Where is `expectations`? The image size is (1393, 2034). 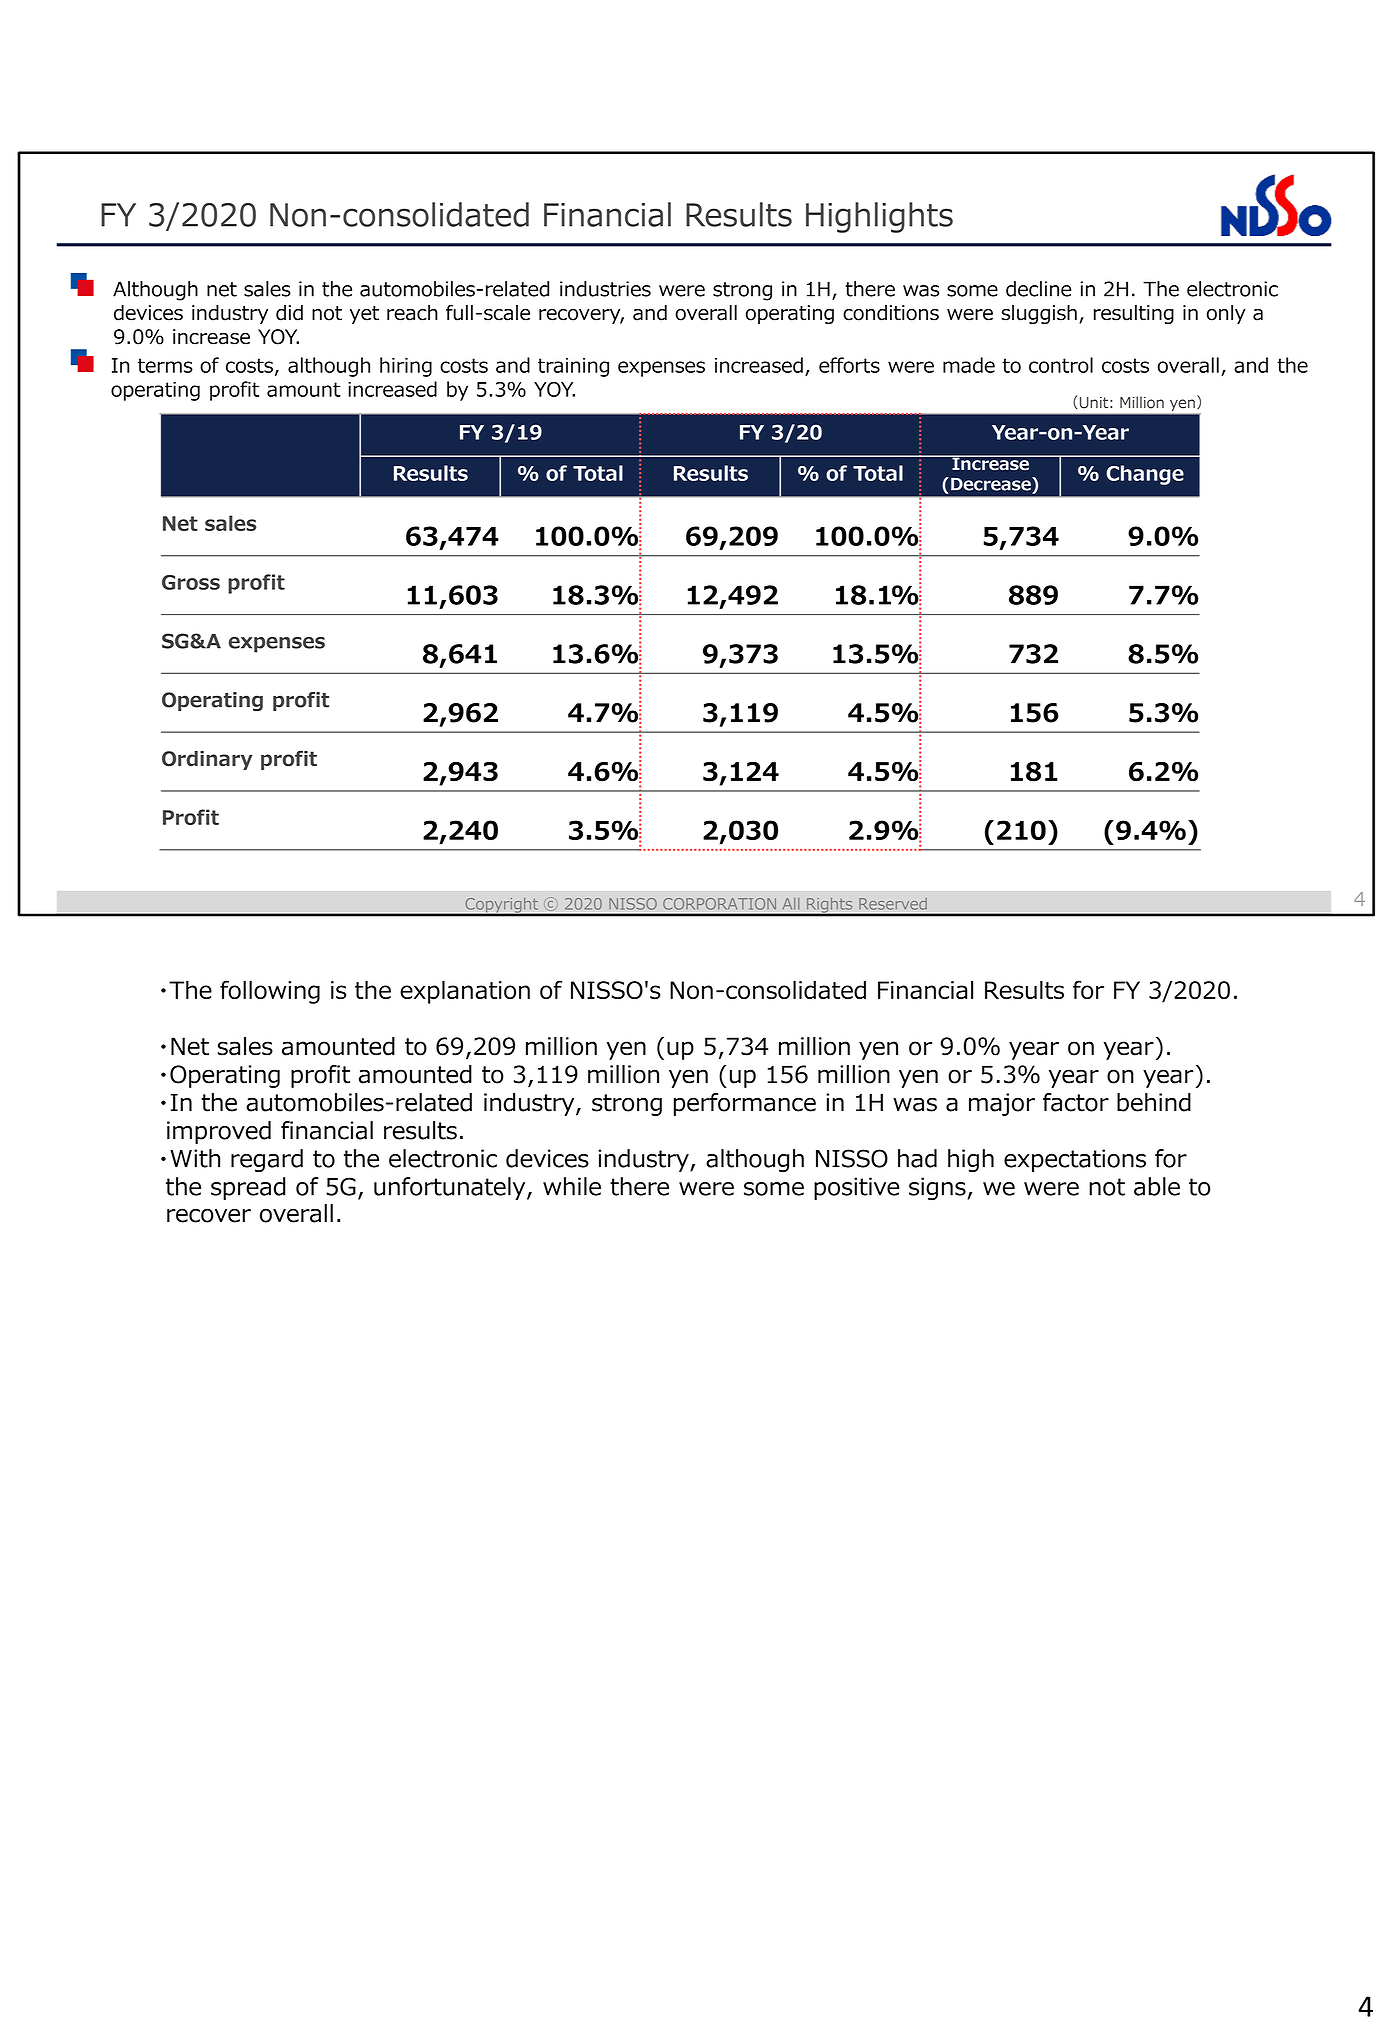
expectations is located at coordinates (1075, 1160).
